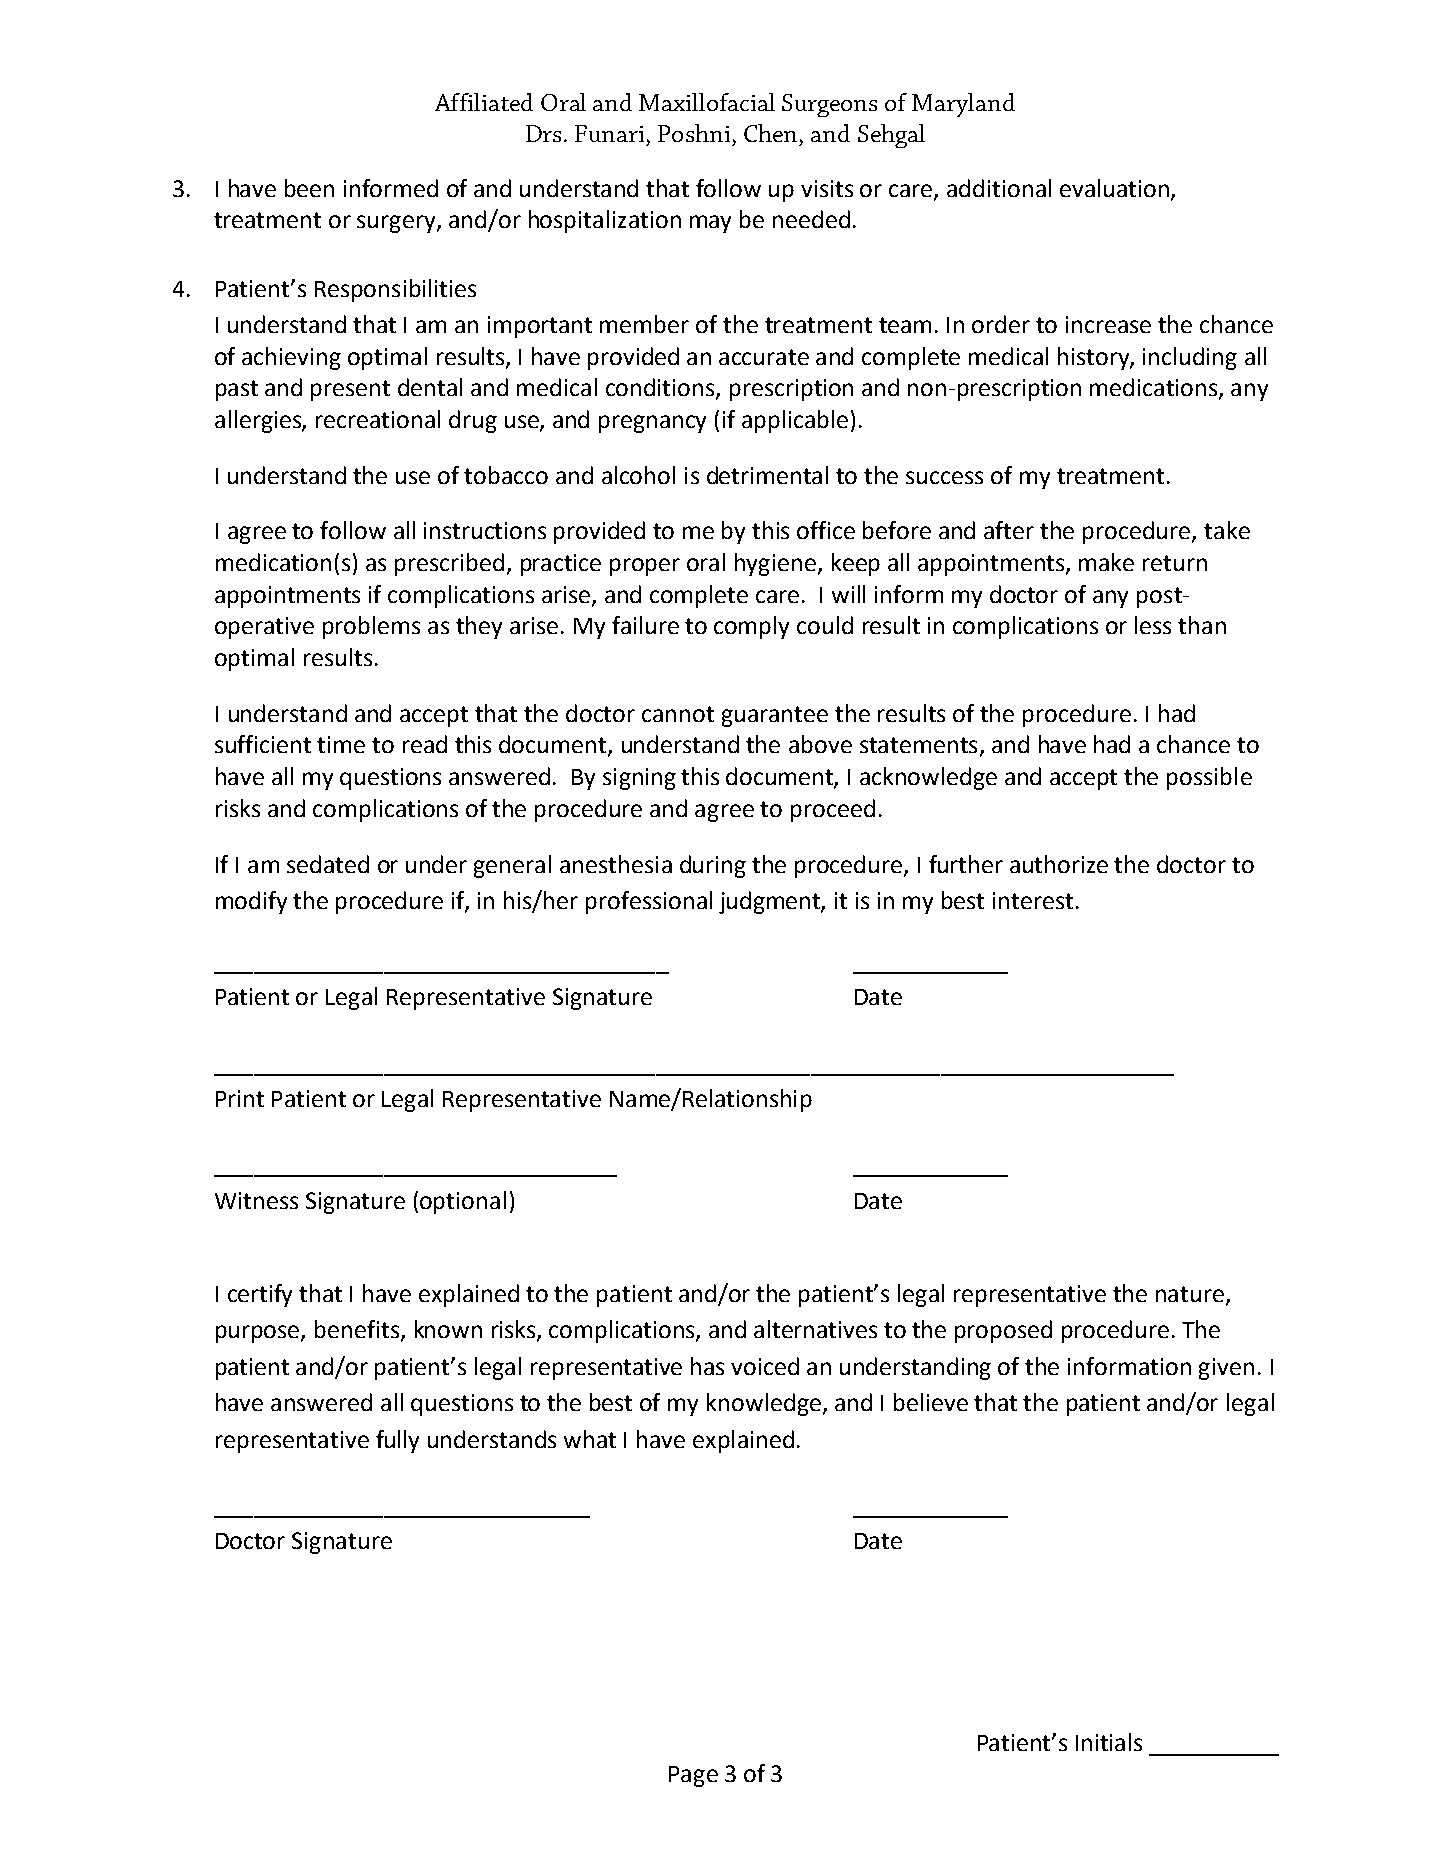 The height and width of the page is (1873, 1448). I want to click on interest, so click(1033, 900).
